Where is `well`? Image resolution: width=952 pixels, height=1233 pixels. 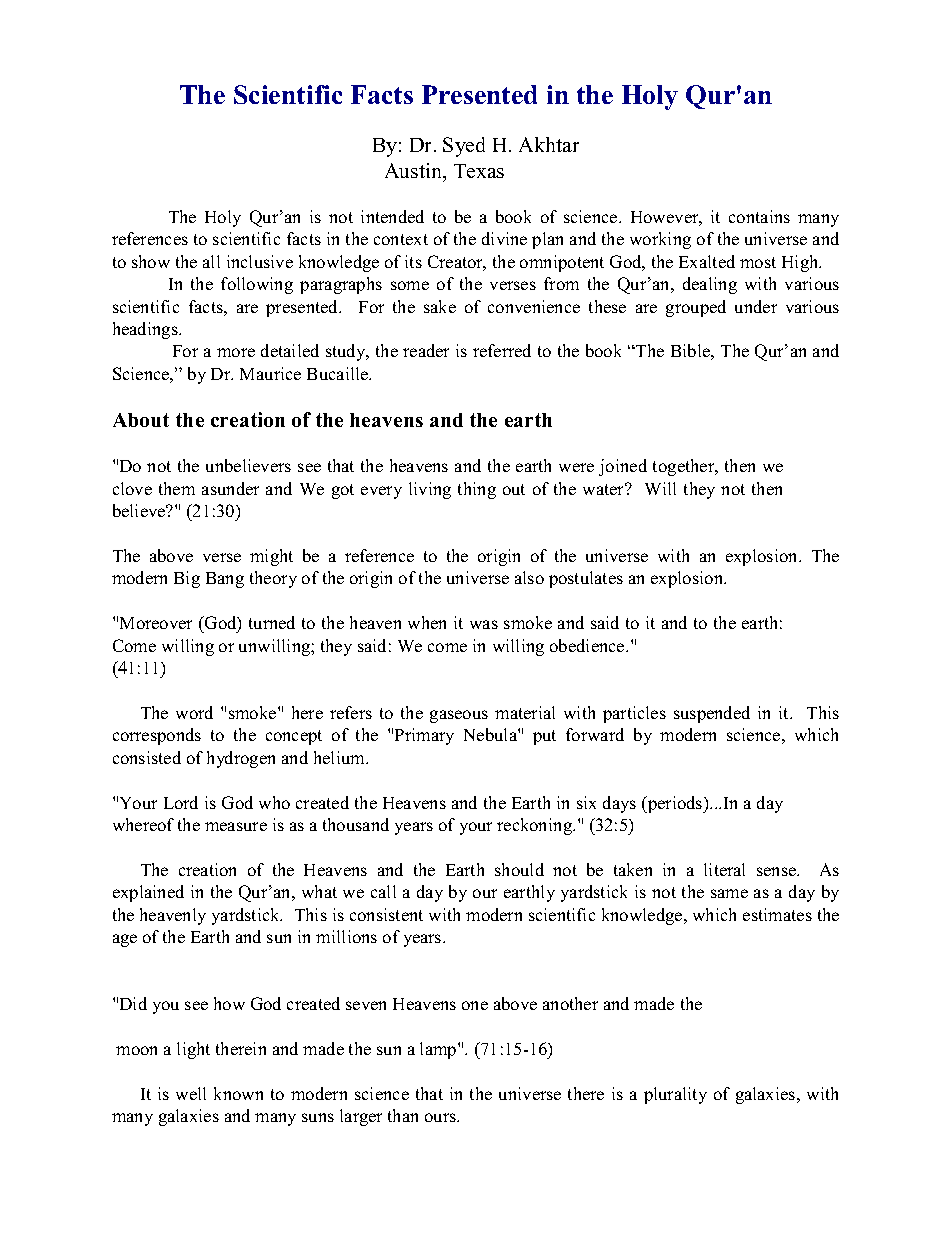 well is located at coordinates (191, 1093).
